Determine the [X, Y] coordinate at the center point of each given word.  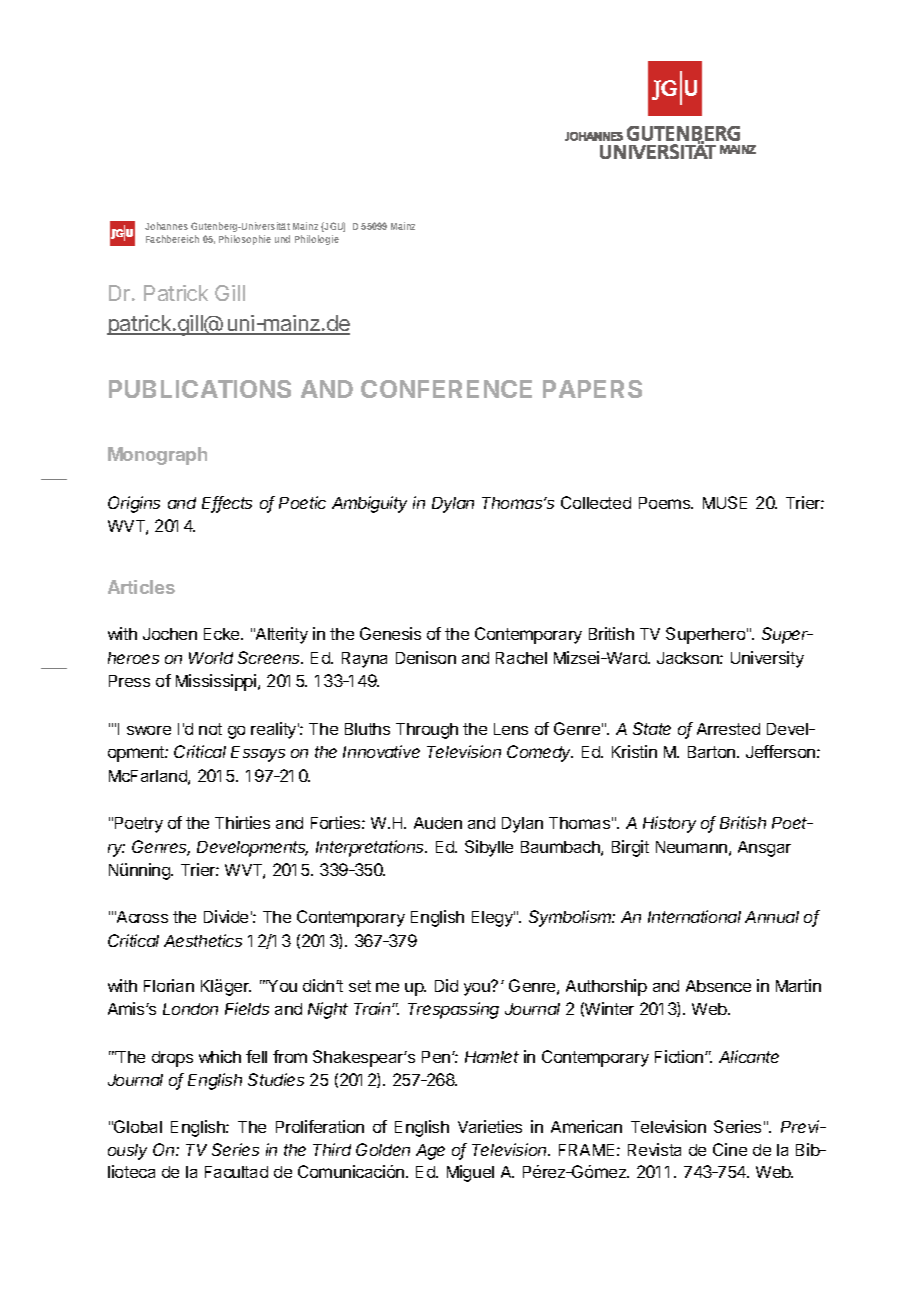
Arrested [728, 729]
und [282, 239]
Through [427, 731]
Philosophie [245, 240]
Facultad [236, 1172]
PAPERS [592, 389]
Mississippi [216, 682]
